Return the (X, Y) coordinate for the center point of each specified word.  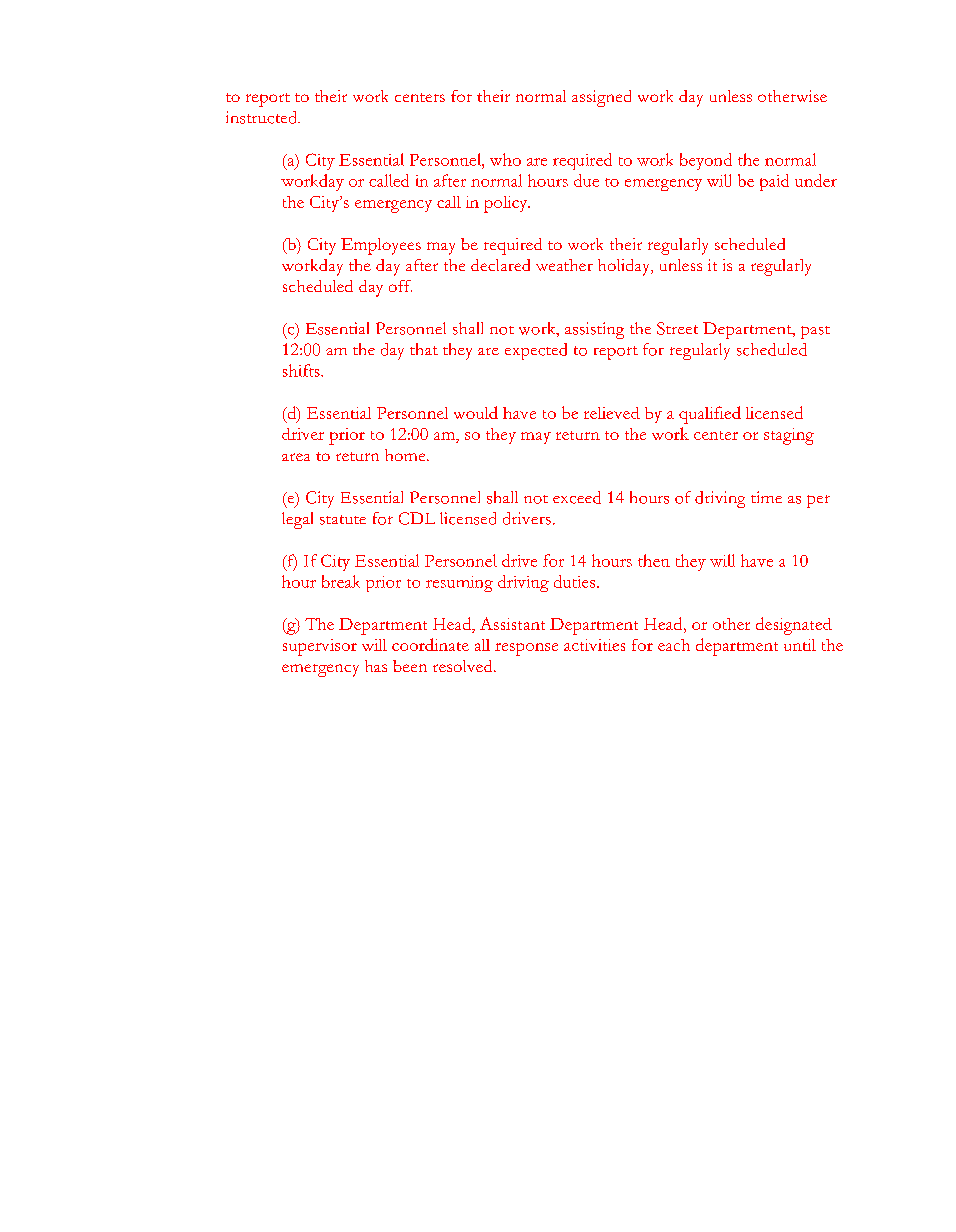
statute (343, 520)
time (766, 497)
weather (564, 265)
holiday (625, 267)
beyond (706, 161)
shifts (302, 370)
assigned (601, 98)
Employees (381, 246)
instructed (263, 117)
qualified (710, 415)
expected (536, 351)
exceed (577, 497)
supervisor (320, 647)
